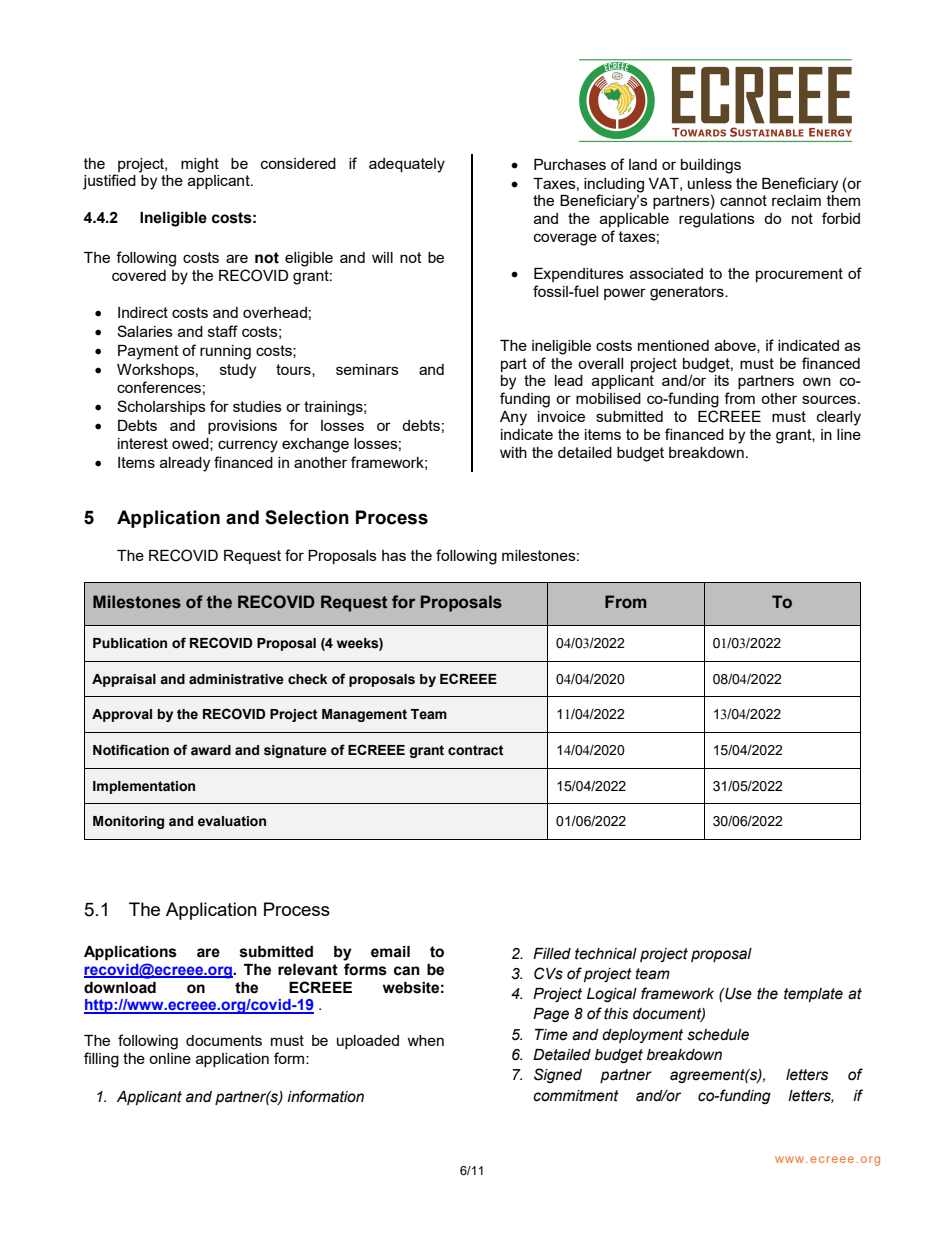  Describe the element at coordinates (513, 418) in the screenshot. I see `Any` at that location.
